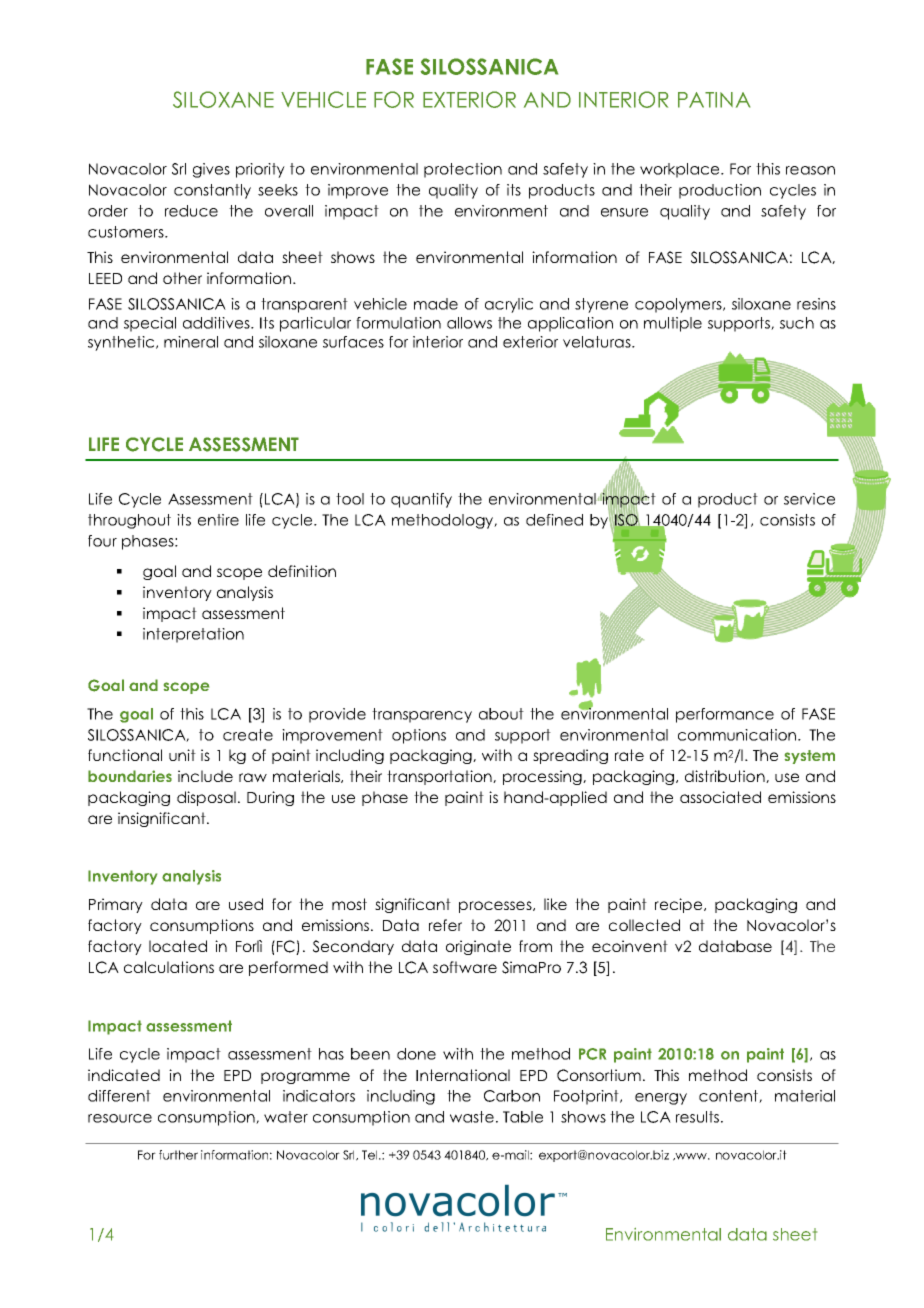  Describe the element at coordinates (501, 714) in the screenshot. I see `about` at that location.
